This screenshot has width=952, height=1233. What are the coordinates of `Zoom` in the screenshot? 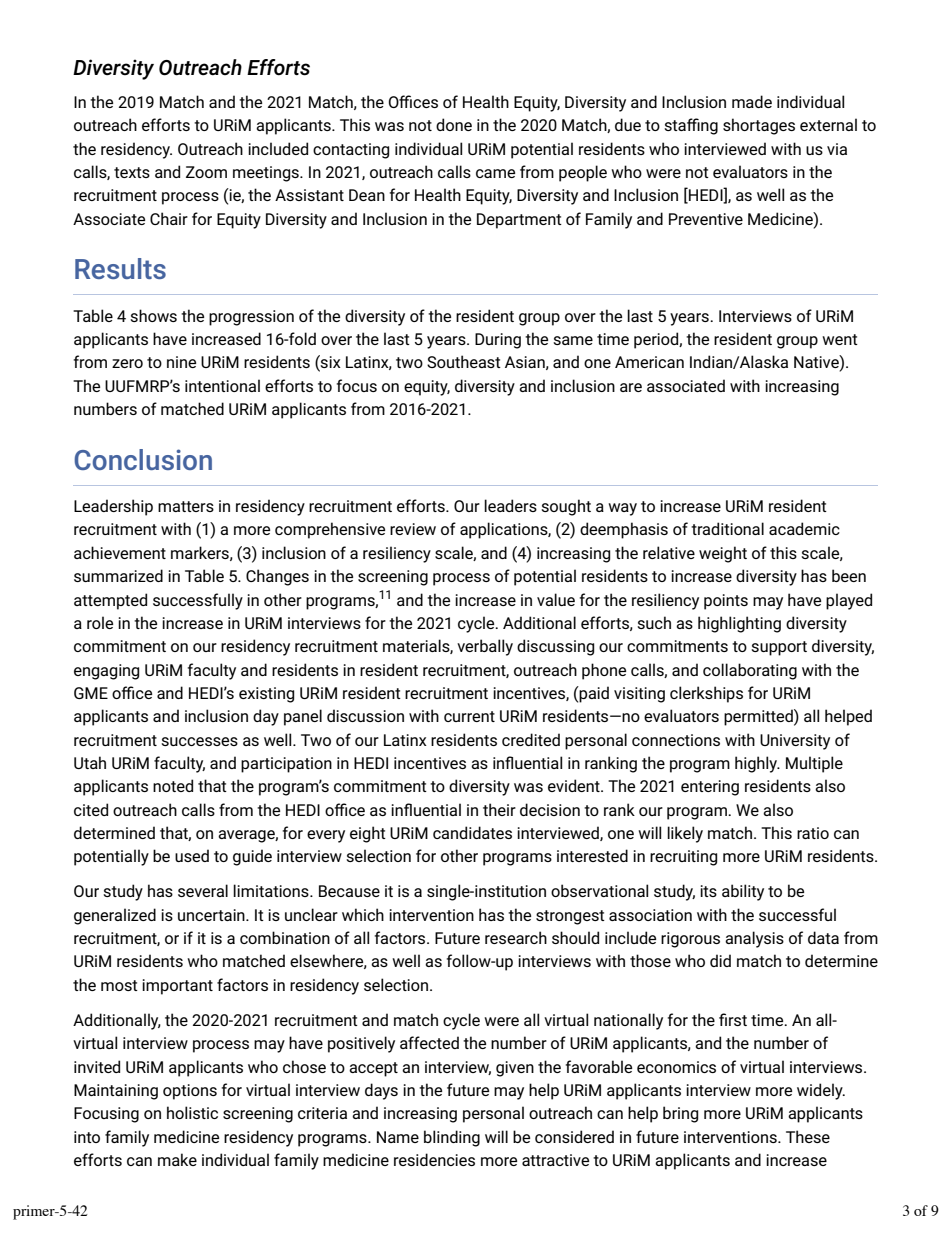 It's located at (206, 172).
